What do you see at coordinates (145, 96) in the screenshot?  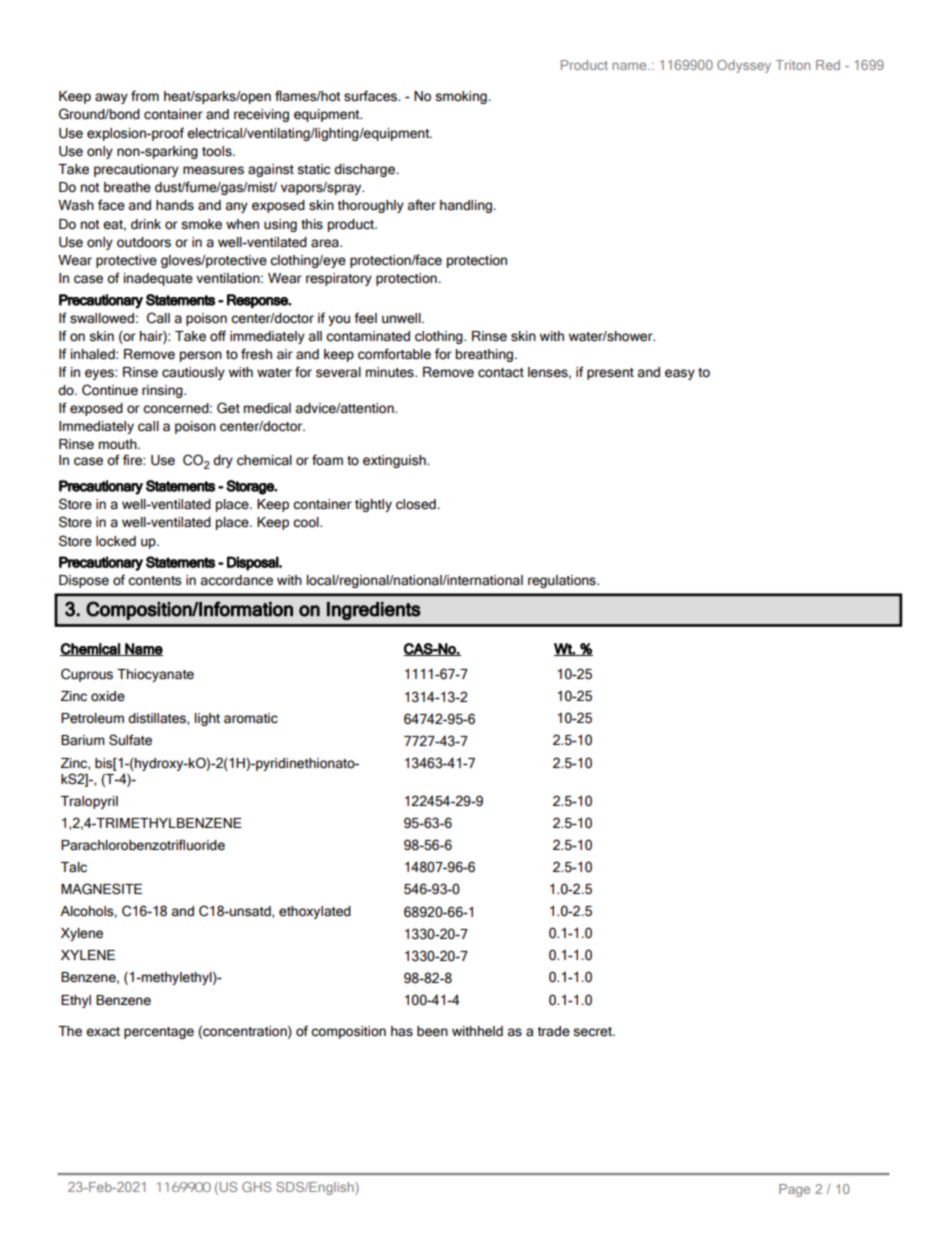 I see `from` at bounding box center [145, 96].
